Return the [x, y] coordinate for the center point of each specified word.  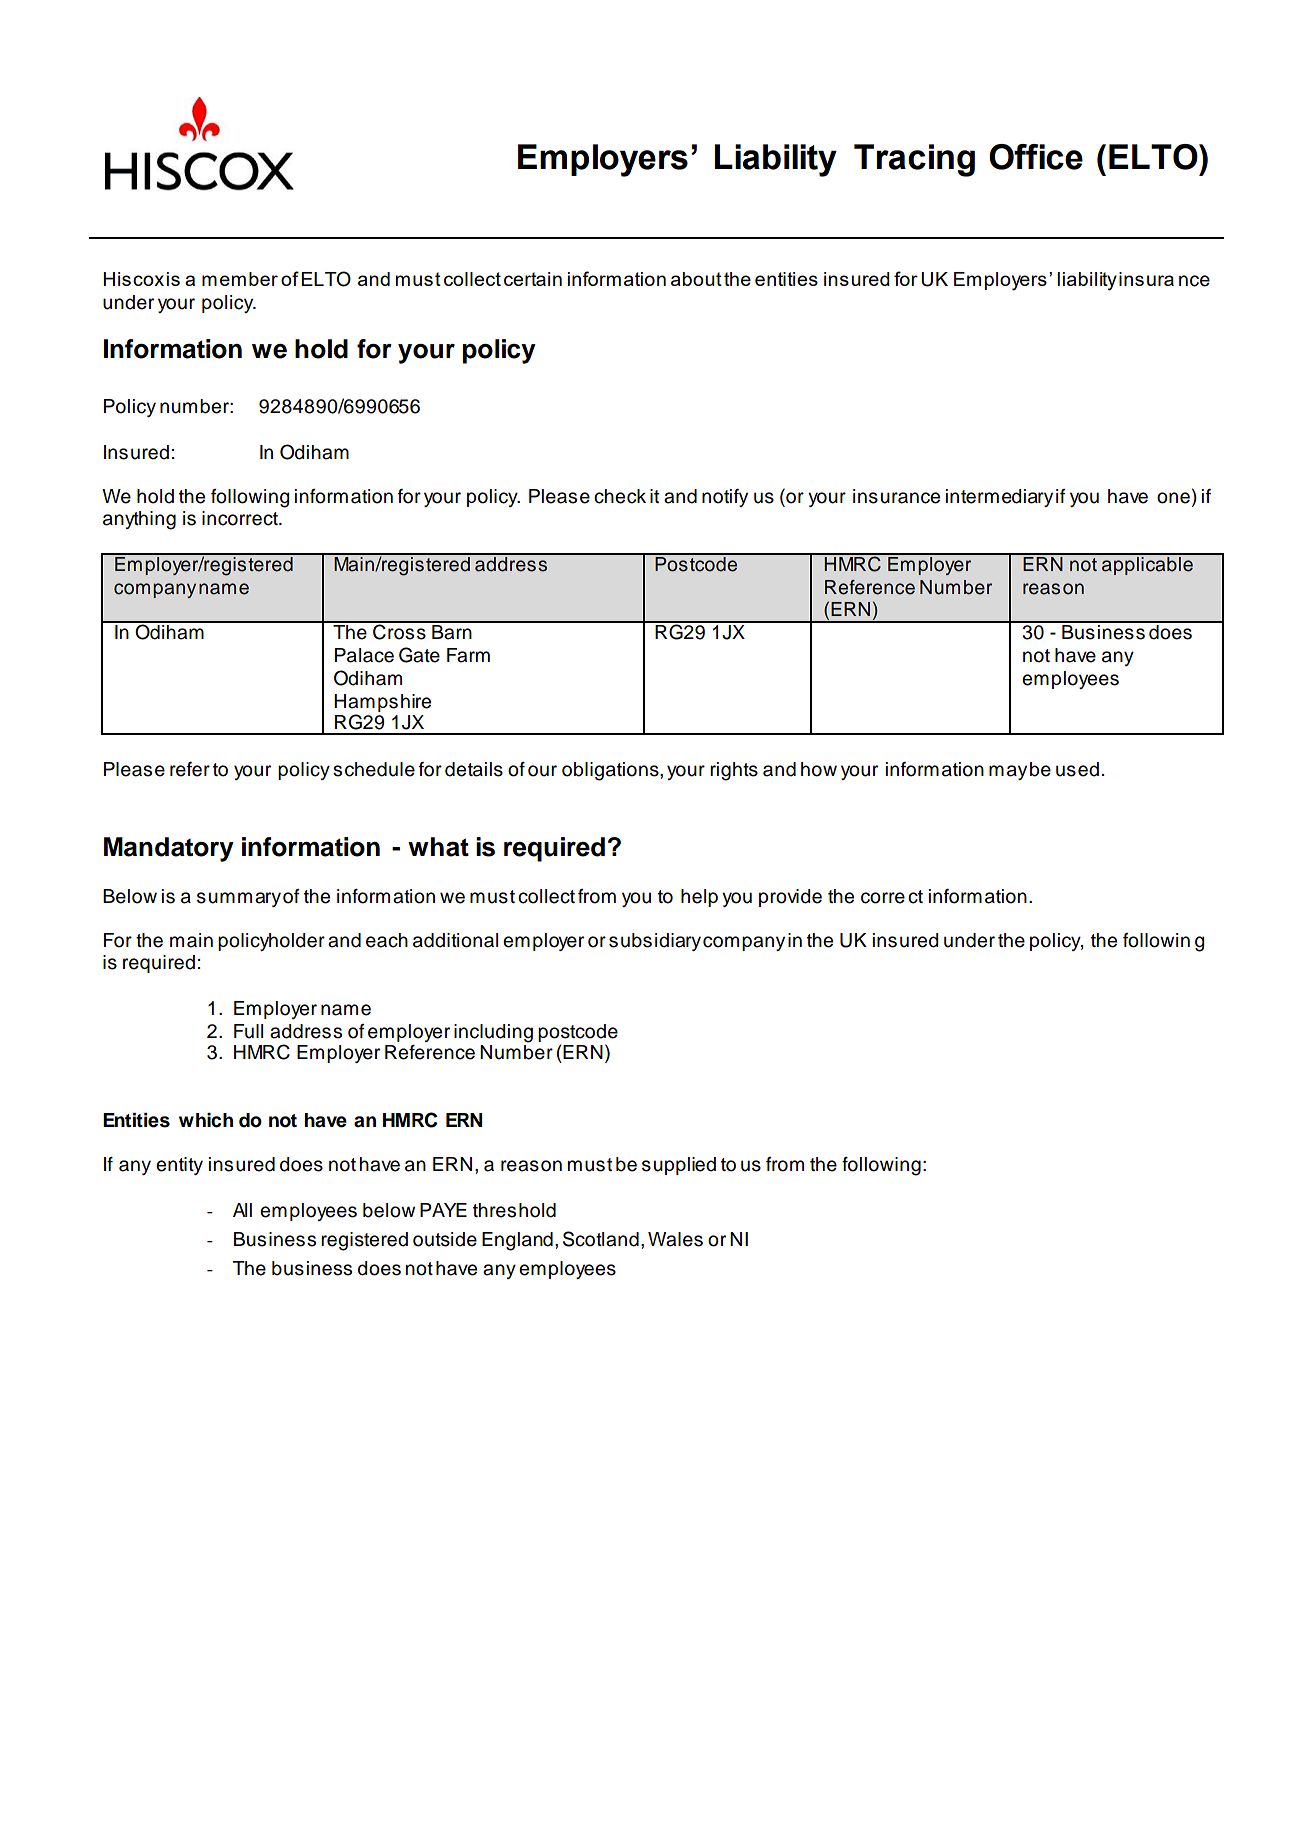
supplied [679, 1166]
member [240, 279]
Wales [675, 1239]
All [242, 1210]
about [696, 279]
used [1077, 769]
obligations [611, 771]
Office [1036, 157]
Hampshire [382, 703]
